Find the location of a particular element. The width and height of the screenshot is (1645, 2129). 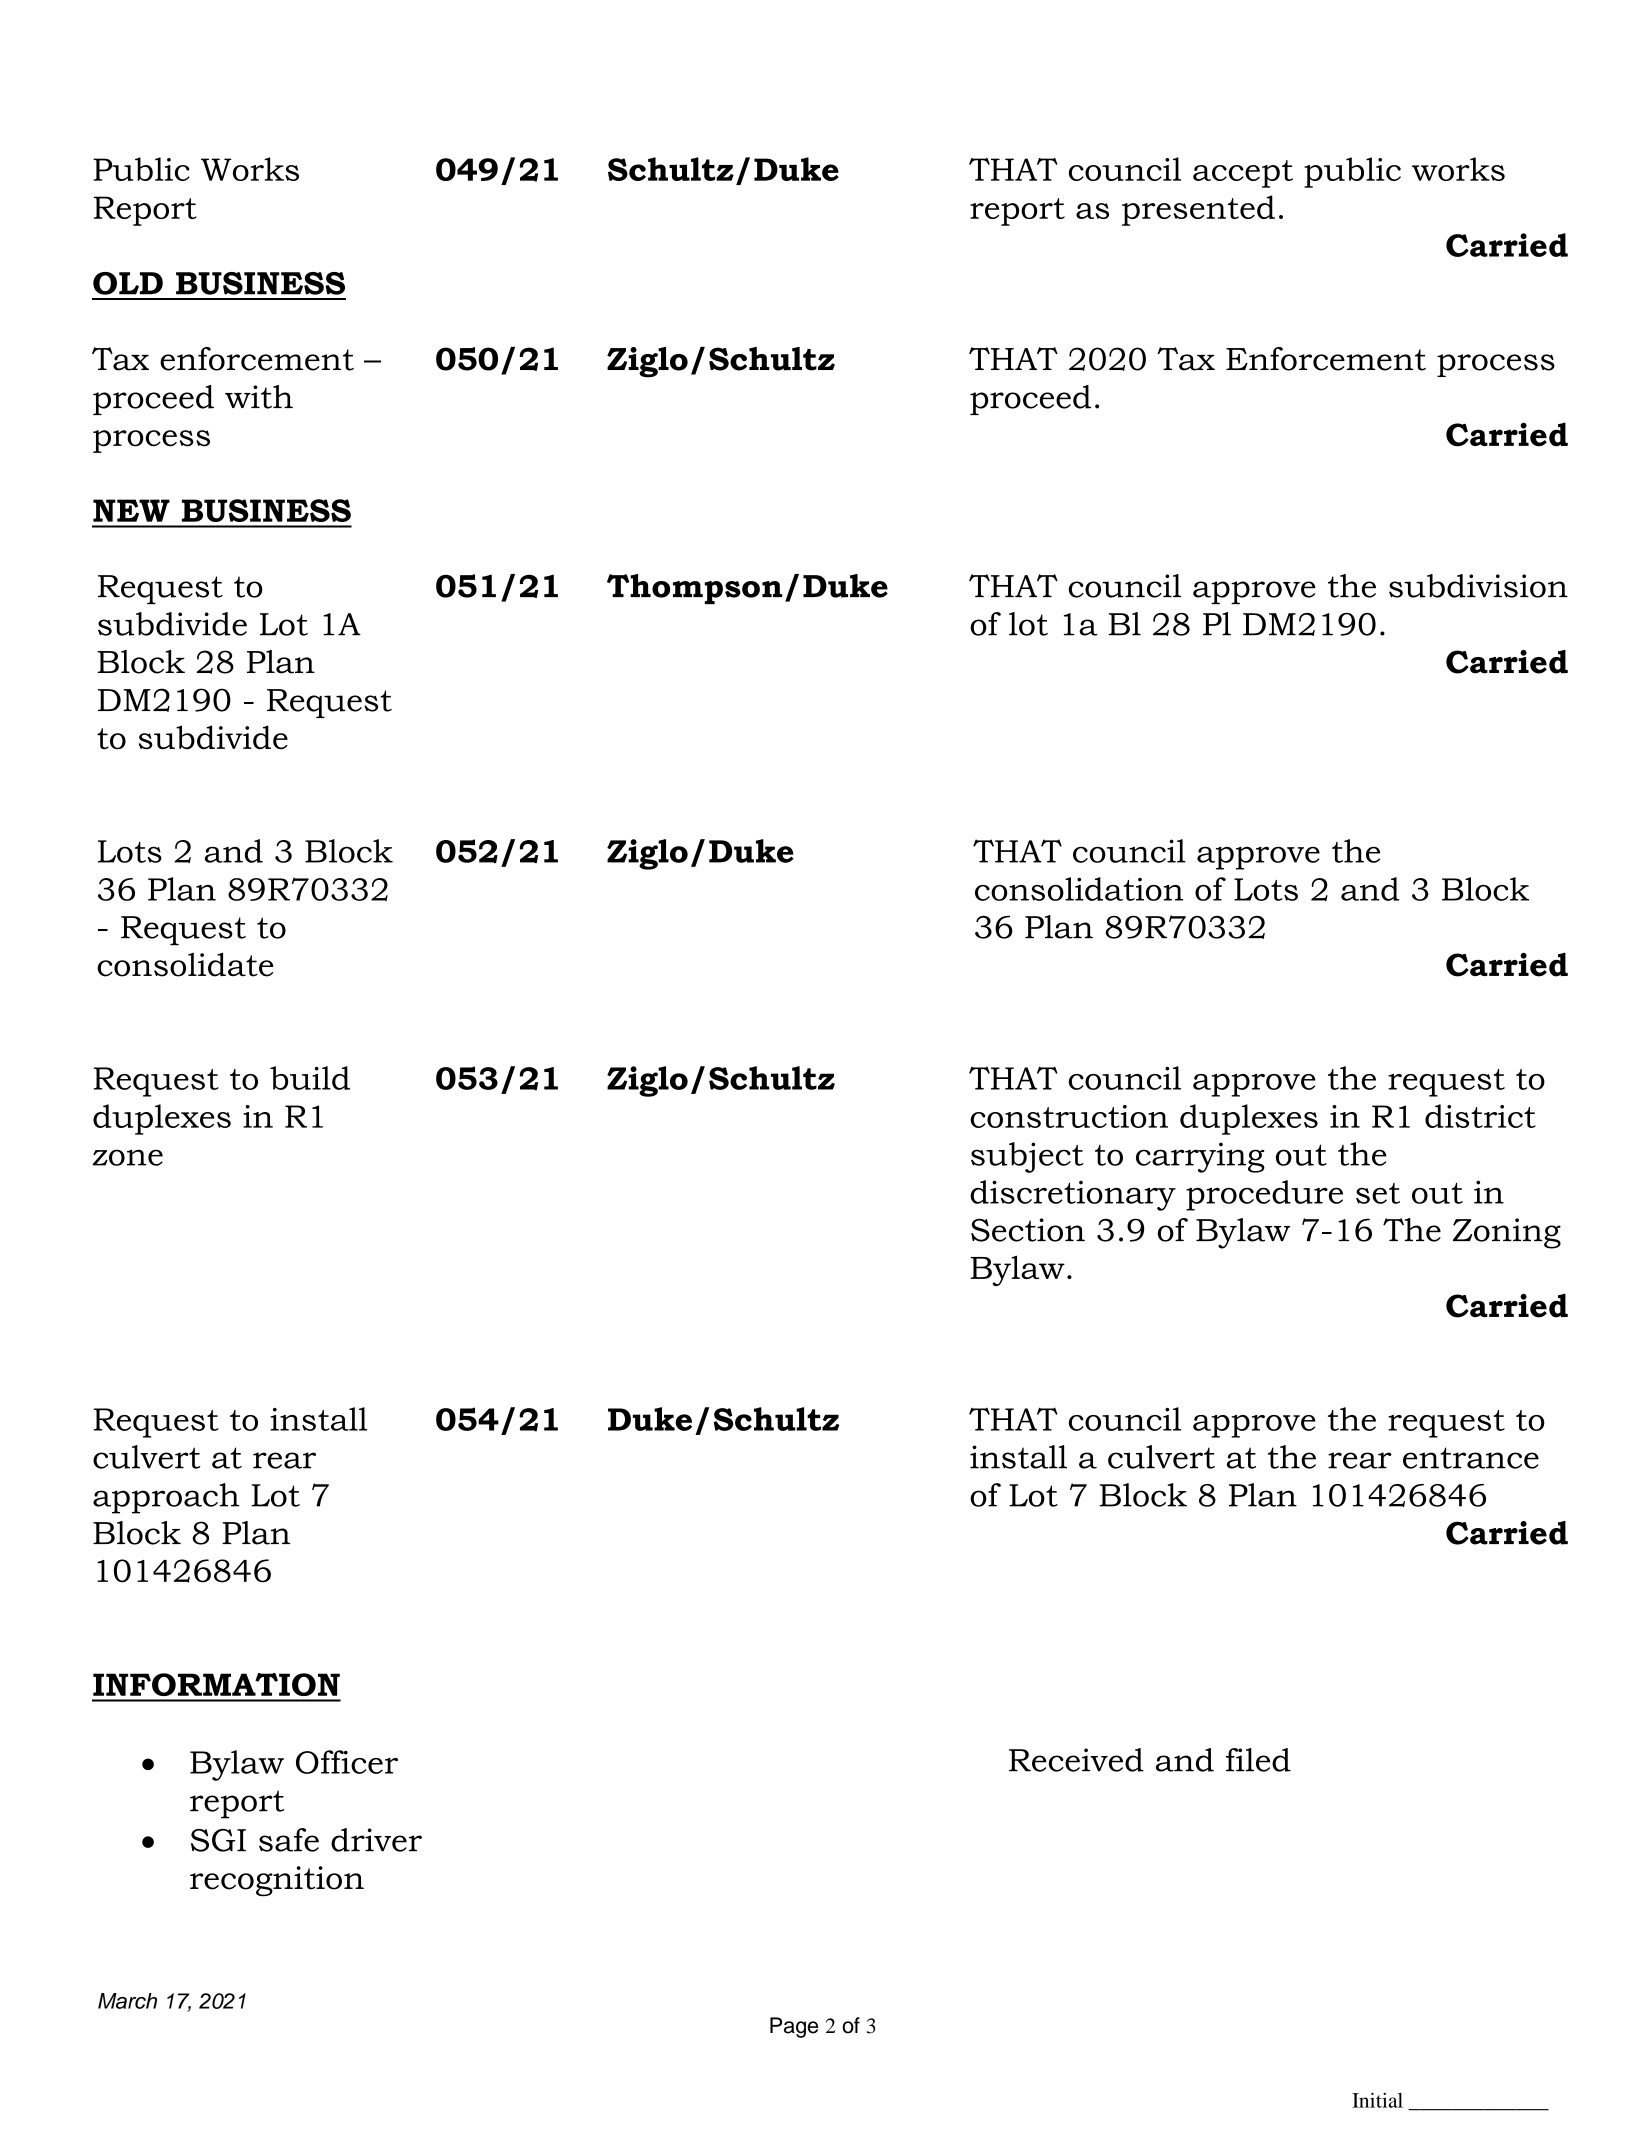

March is located at coordinates (127, 2001).
